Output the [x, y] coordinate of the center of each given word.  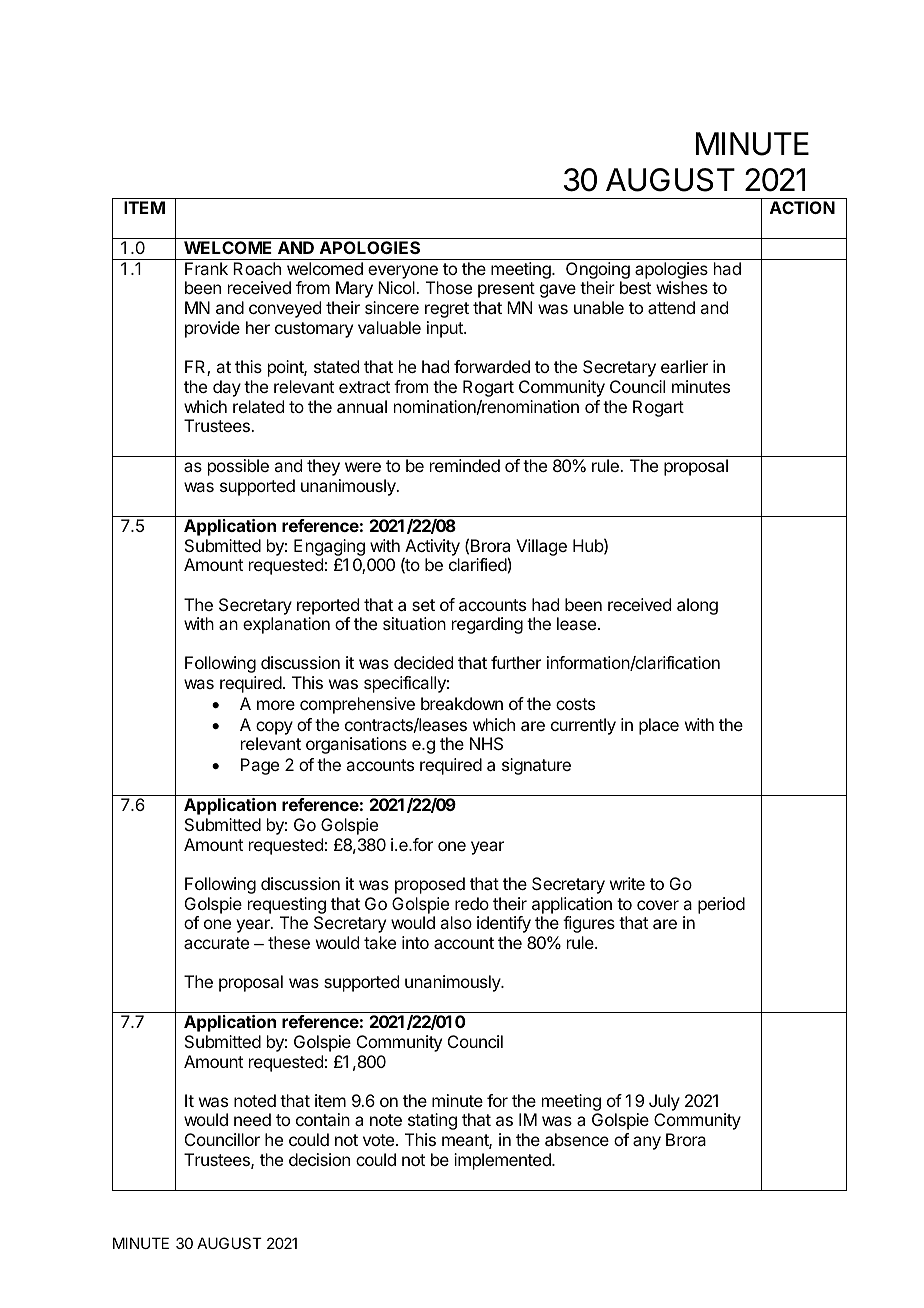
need [252, 1119]
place [659, 726]
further [516, 662]
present [506, 290]
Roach [257, 268]
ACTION [802, 207]
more [276, 705]
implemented [503, 1161]
